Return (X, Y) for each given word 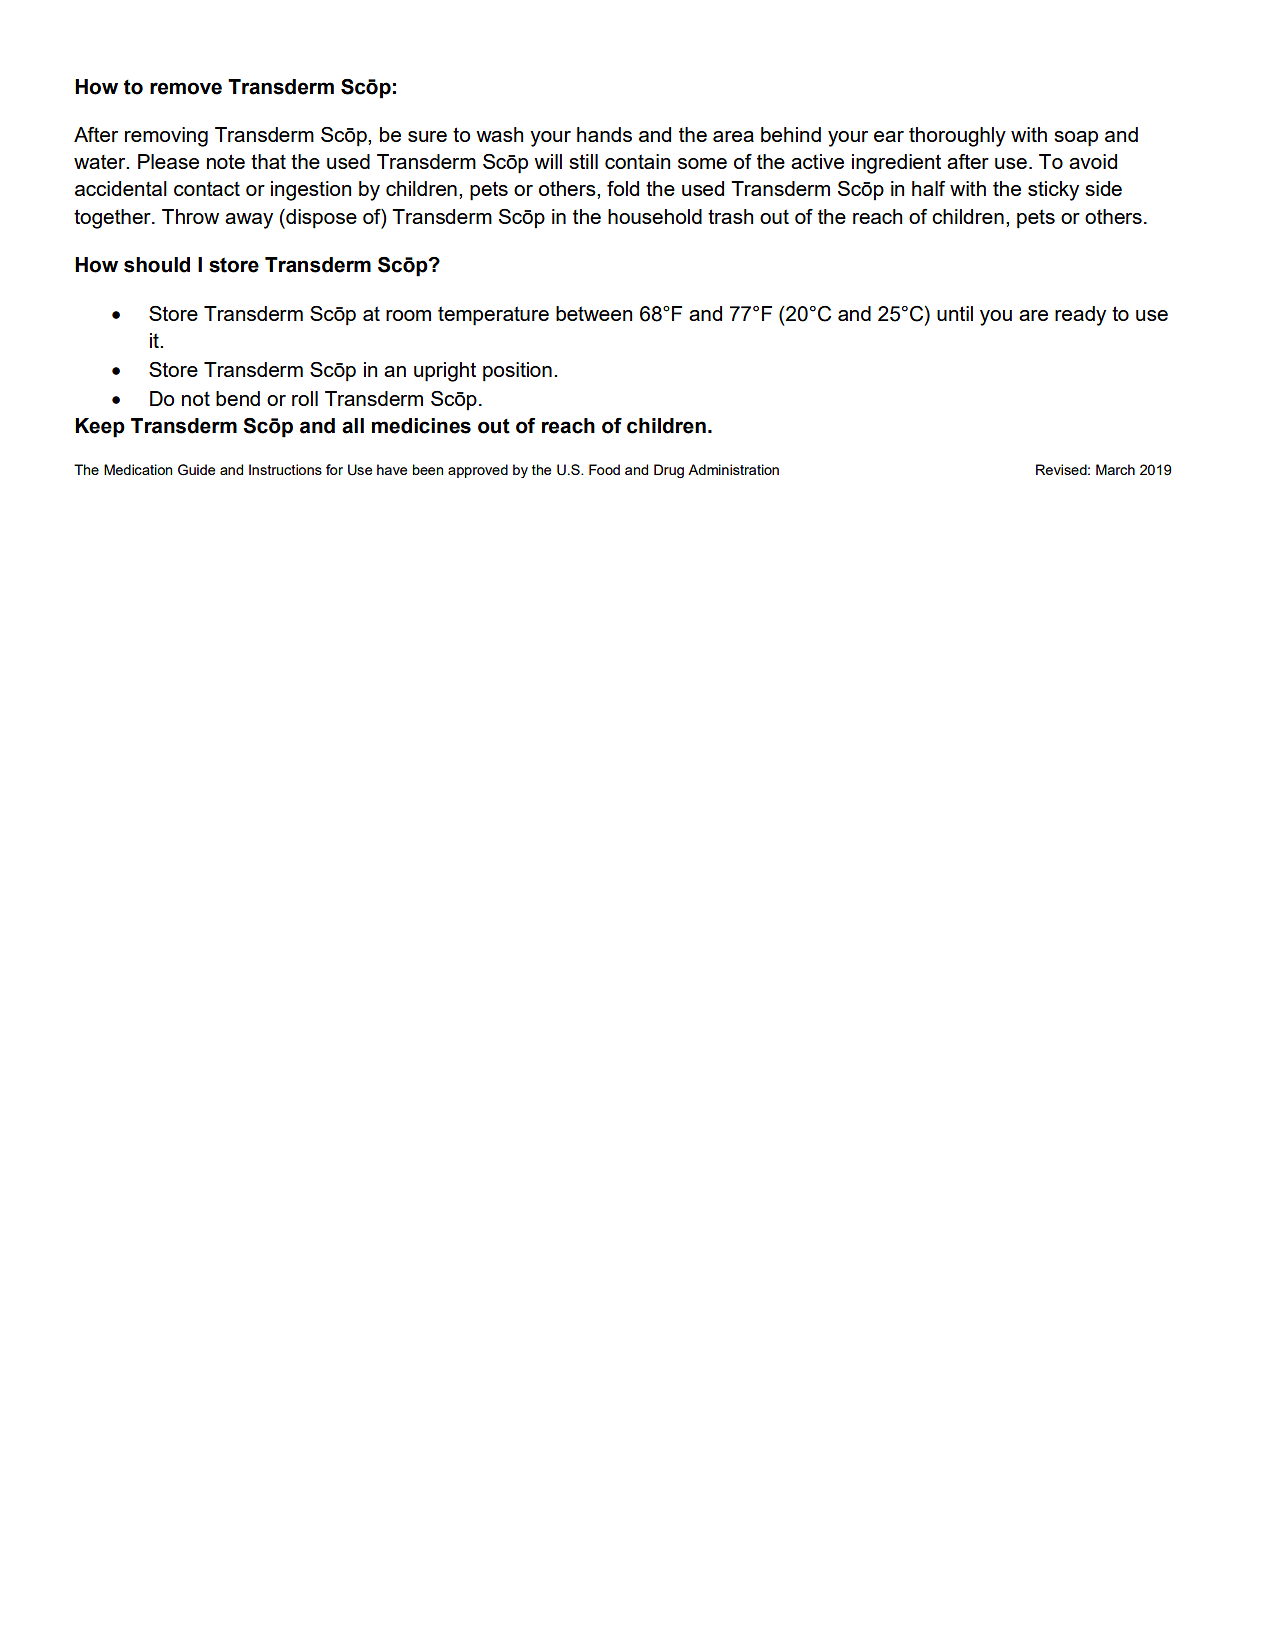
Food (604, 469)
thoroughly (957, 137)
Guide (196, 470)
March (1115, 469)
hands (604, 134)
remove (186, 88)
